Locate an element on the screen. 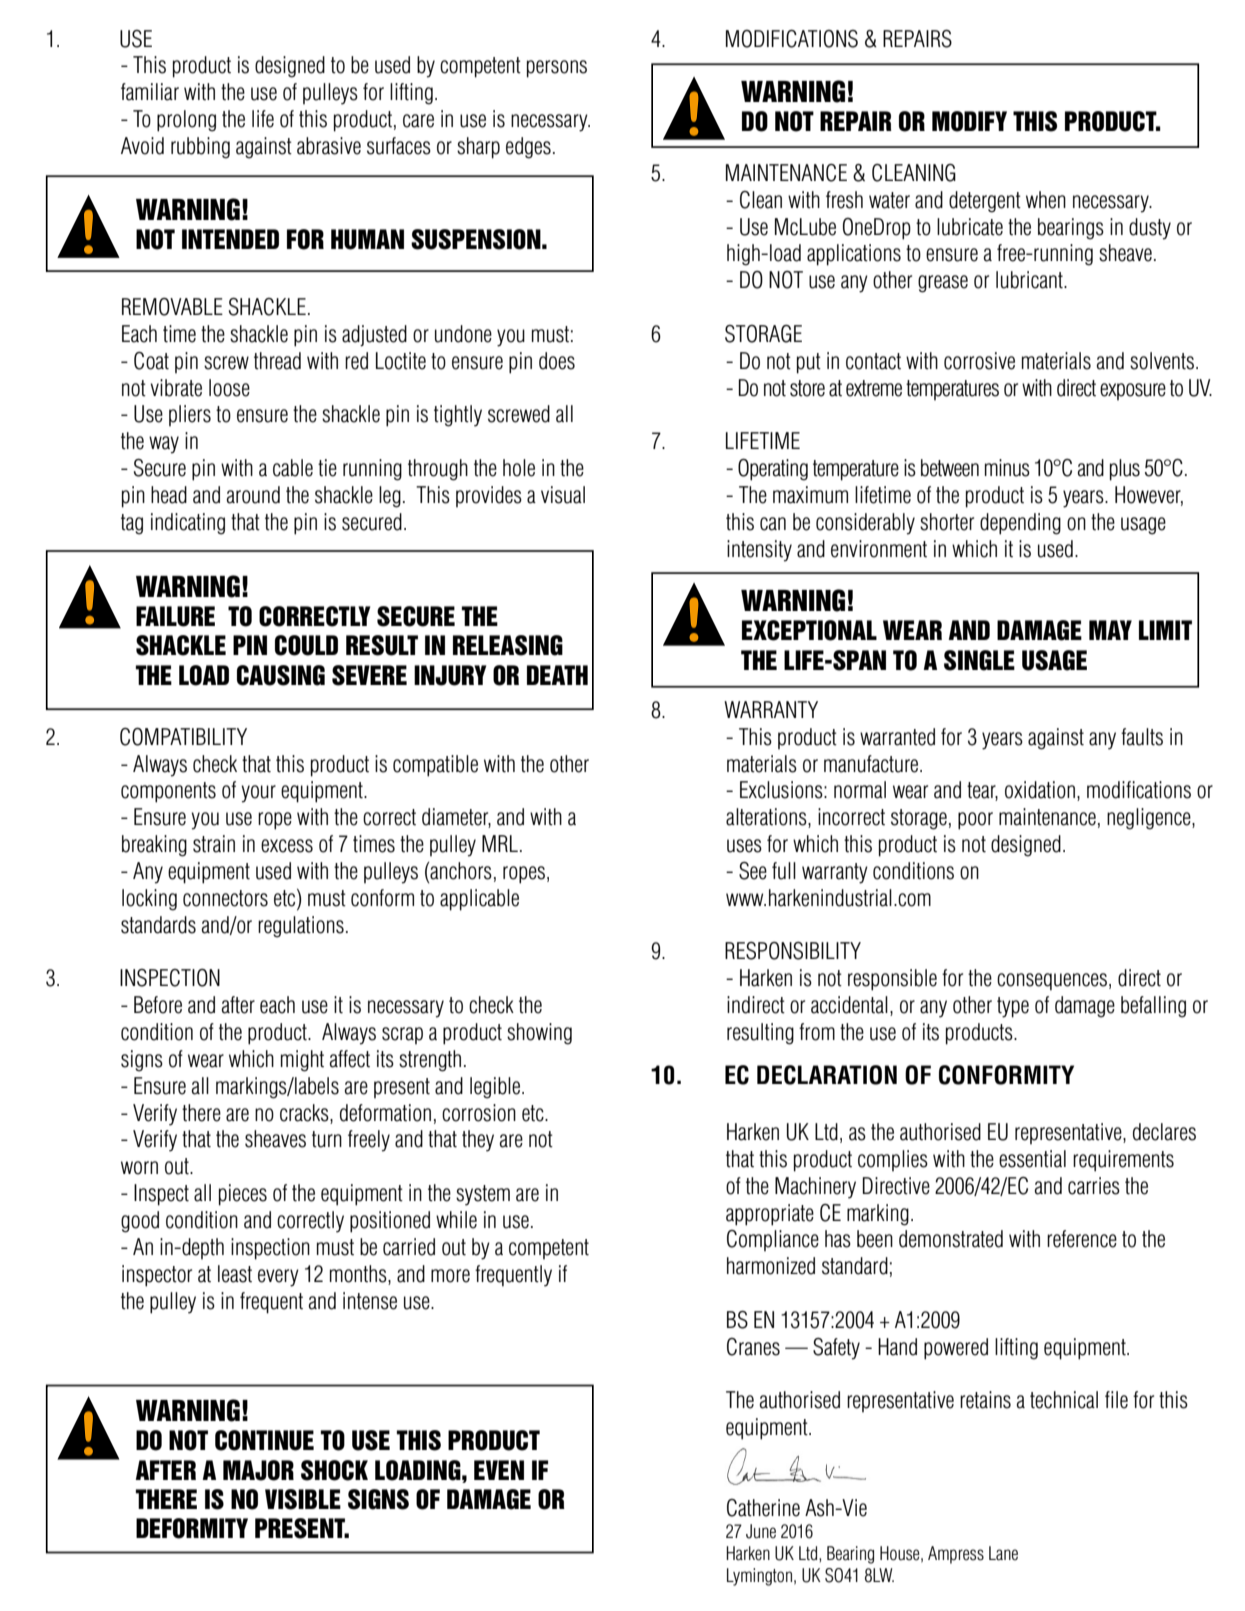 Image resolution: width=1245 pixels, height=1611 pixels. persons is located at coordinates (557, 69).
